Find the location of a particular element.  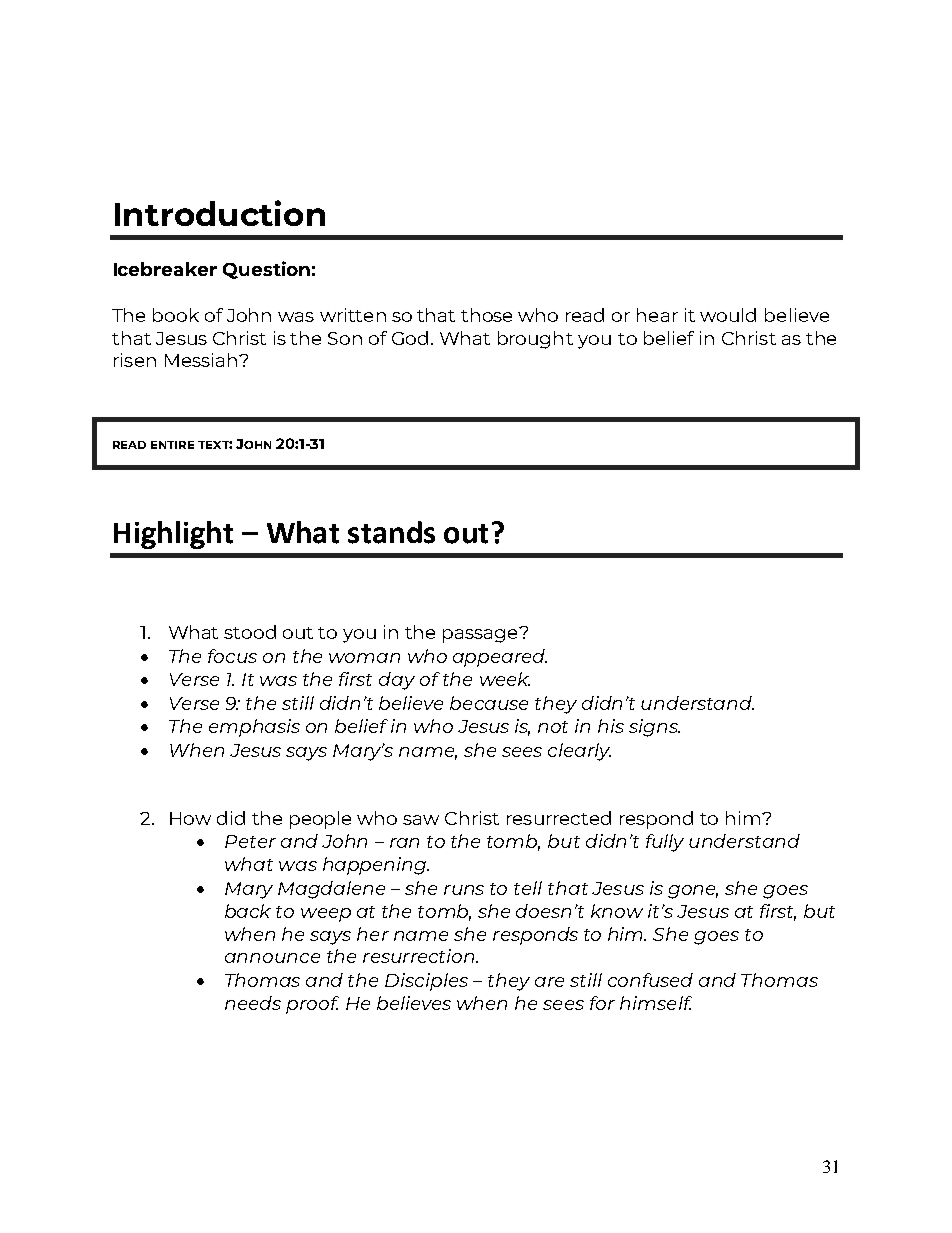

needs is located at coordinates (253, 1003).
